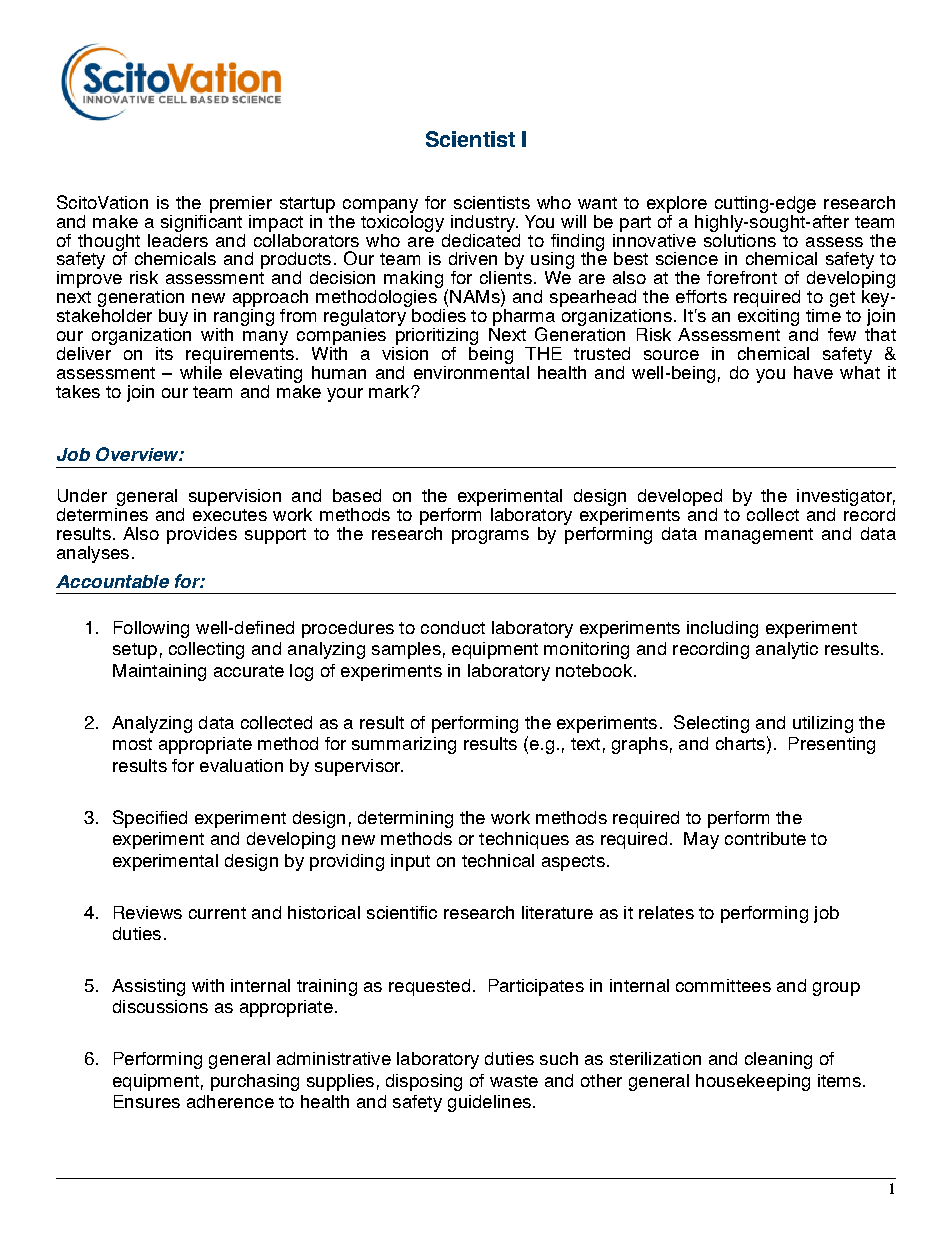  I want to click on relates, so click(666, 912).
